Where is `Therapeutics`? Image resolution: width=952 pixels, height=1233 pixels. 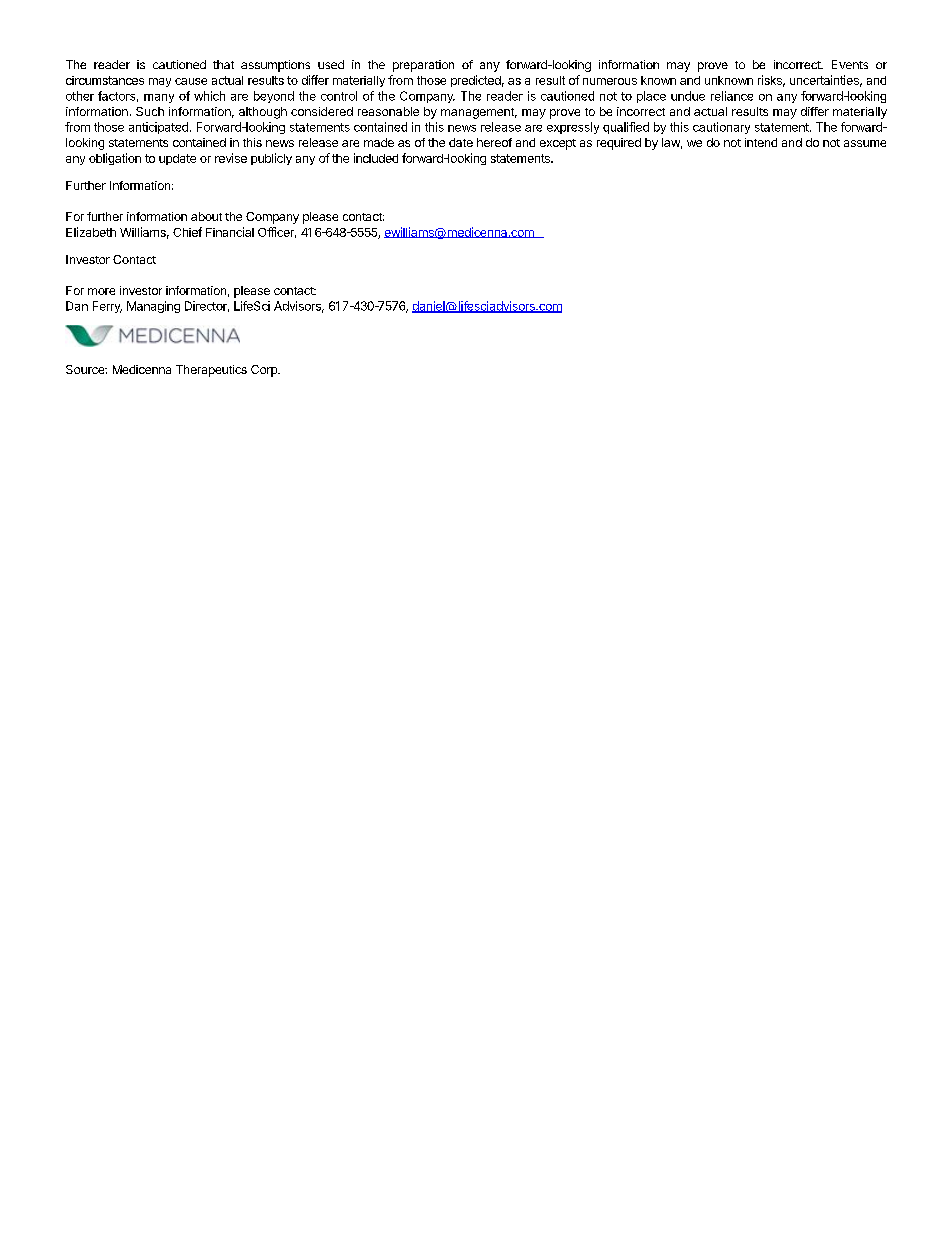
Therapeutics is located at coordinates (211, 371).
